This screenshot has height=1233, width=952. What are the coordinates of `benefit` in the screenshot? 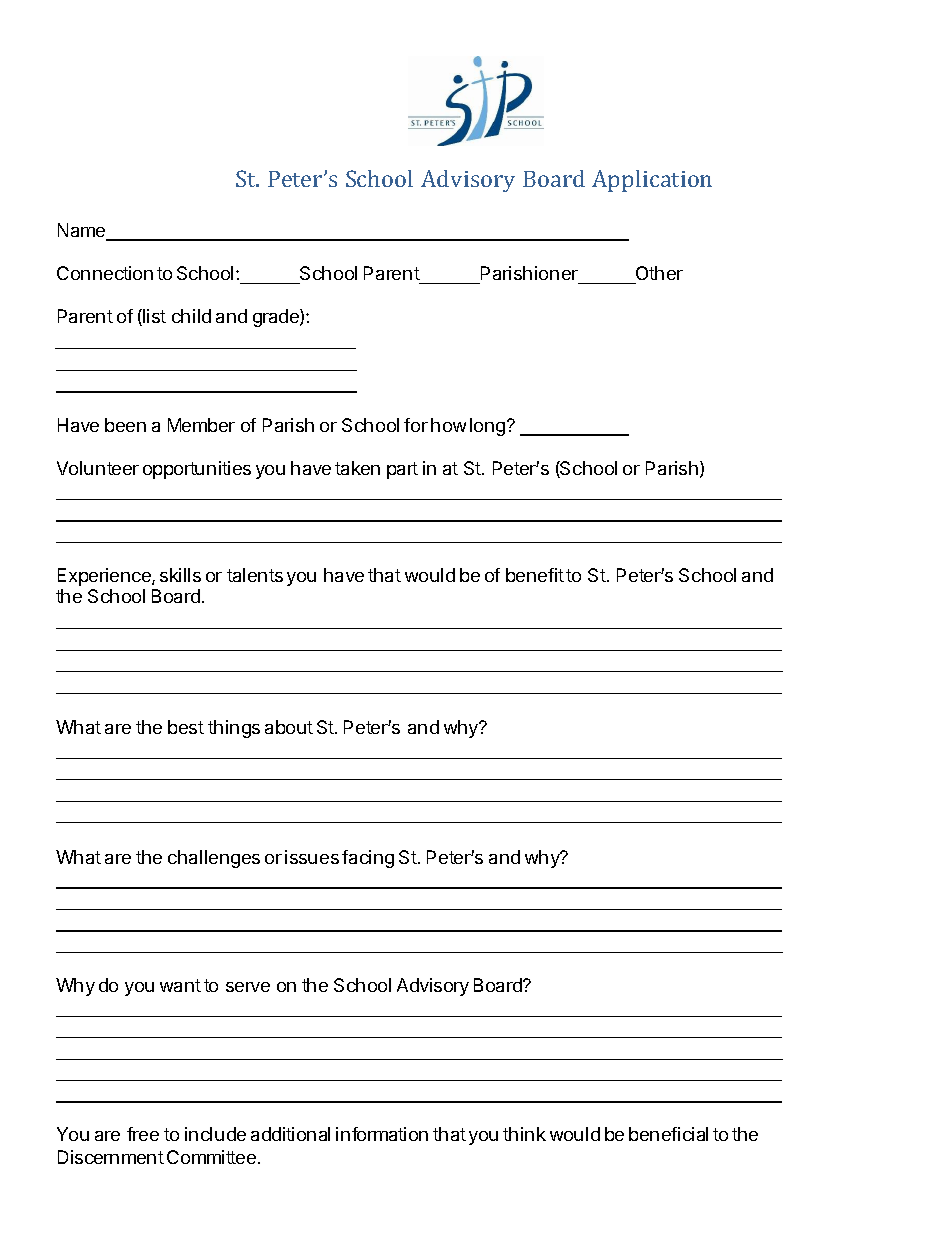 It's located at (535, 575).
